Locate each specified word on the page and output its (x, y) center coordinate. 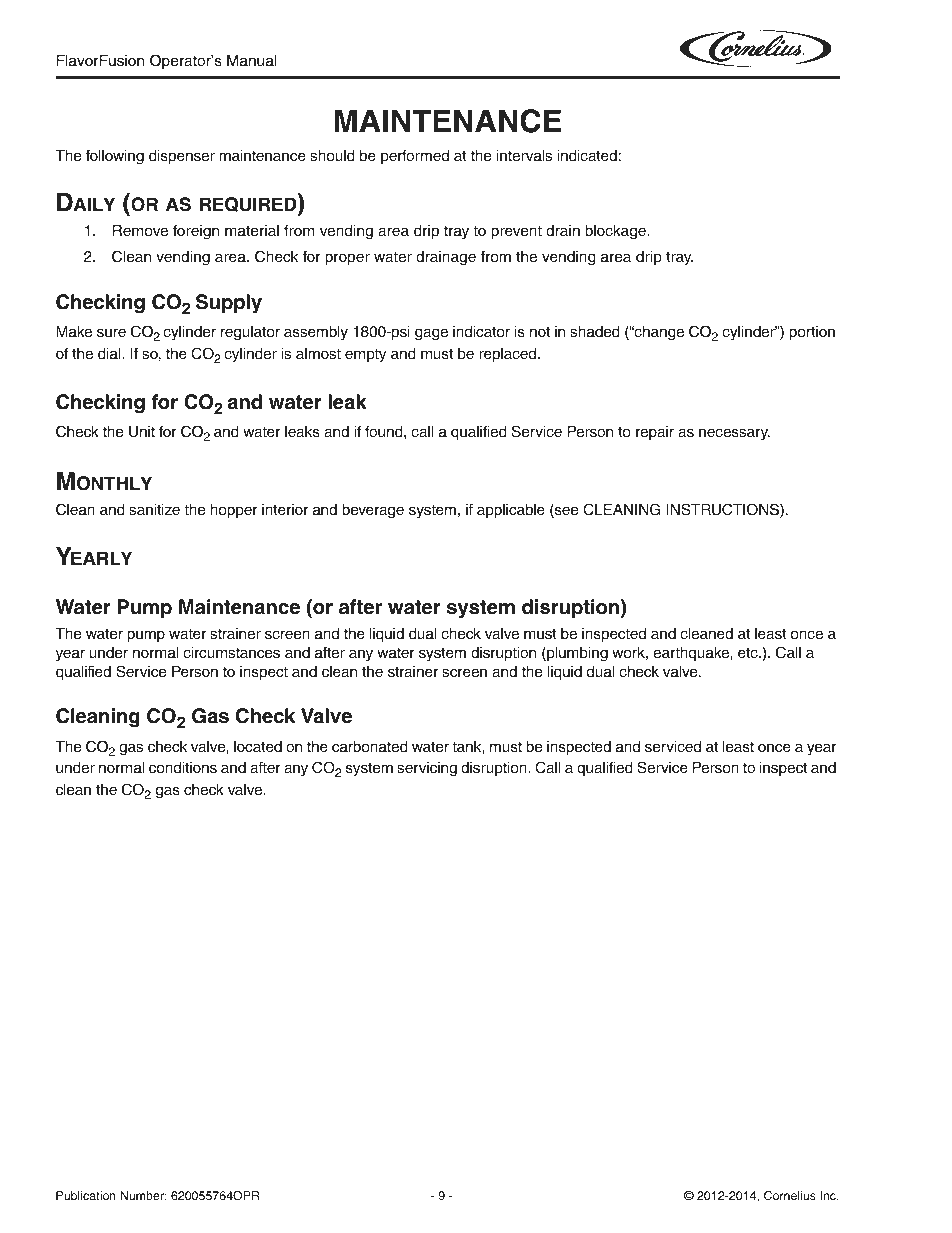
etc (749, 653)
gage (431, 334)
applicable (511, 511)
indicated (587, 156)
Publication (86, 1195)
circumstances (231, 653)
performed (415, 156)
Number (143, 1195)
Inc (829, 1195)
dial (110, 354)
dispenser (182, 157)
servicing (427, 769)
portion (812, 333)
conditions (183, 768)
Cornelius (790, 1196)
